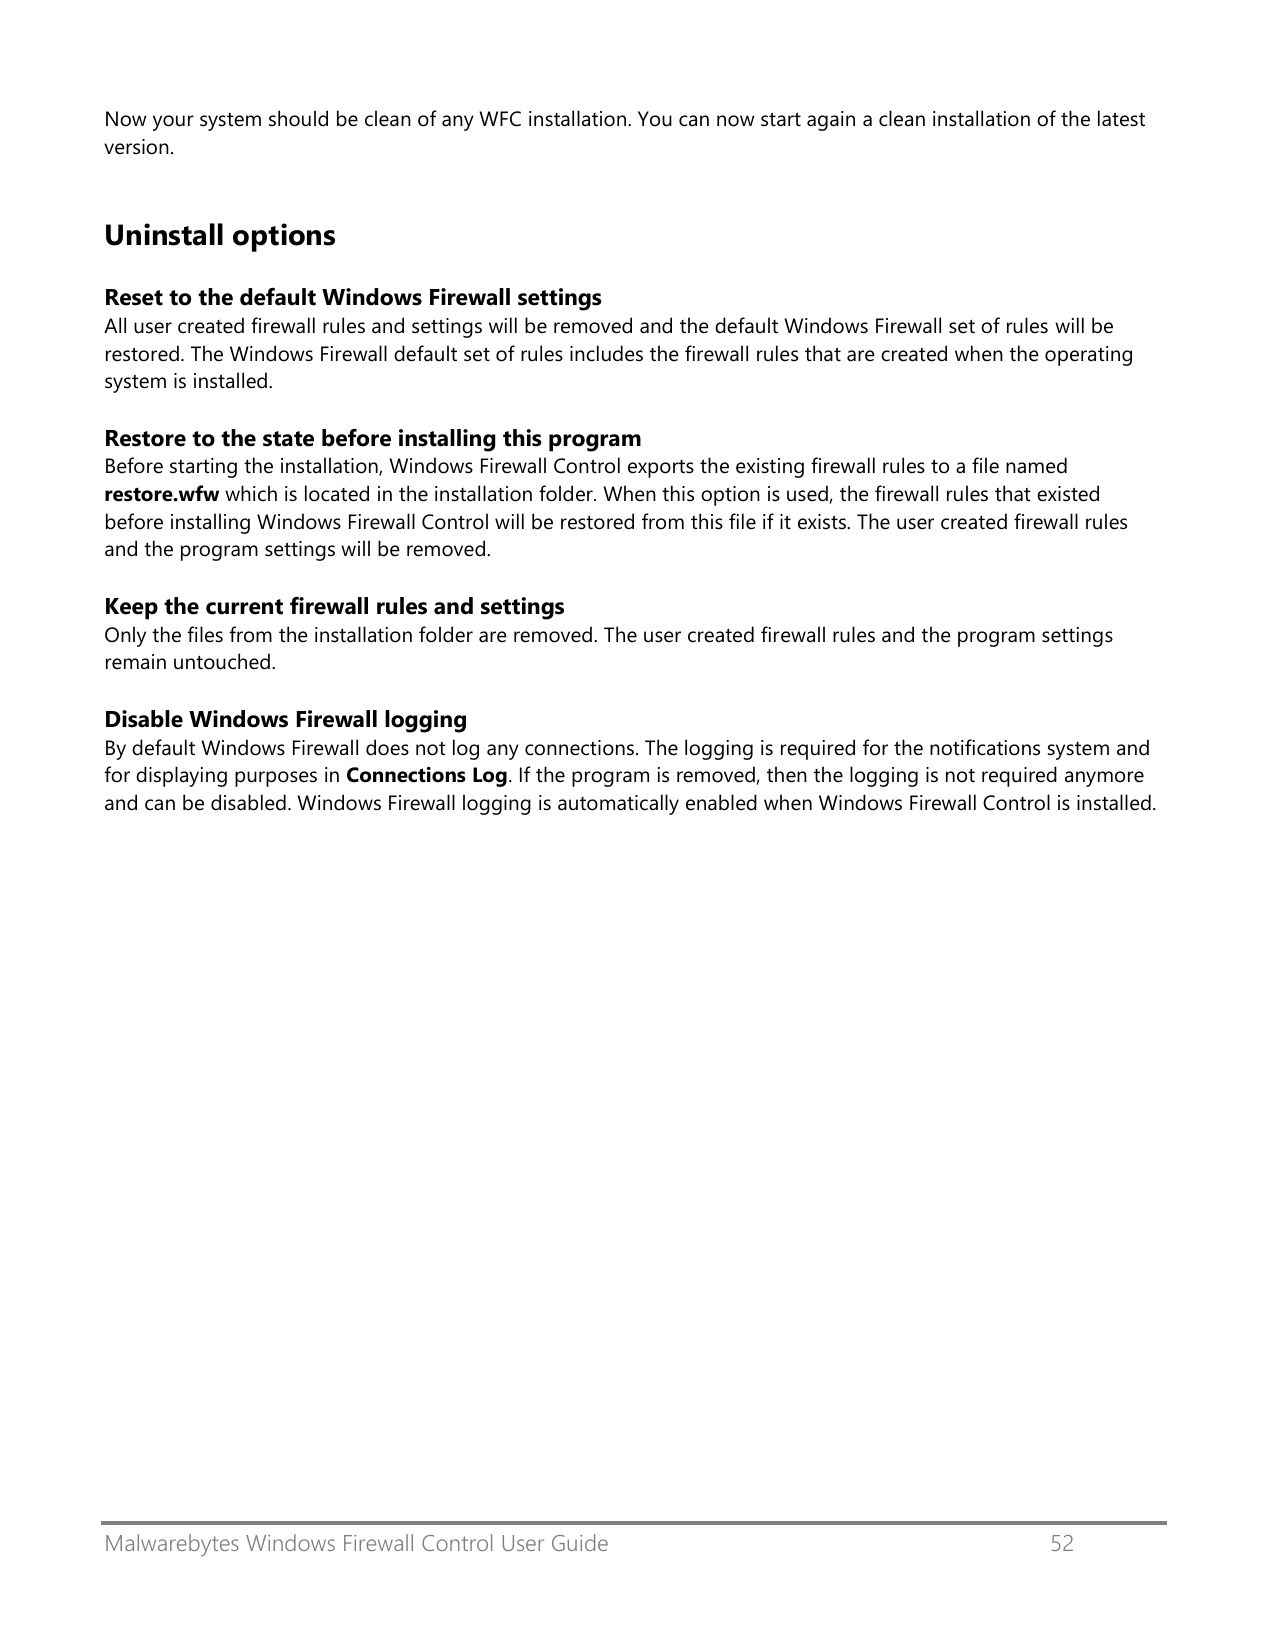 This screenshot has width=1268, height=1641. Describe the element at coordinates (181, 776) in the screenshot. I see `displaying` at that location.
